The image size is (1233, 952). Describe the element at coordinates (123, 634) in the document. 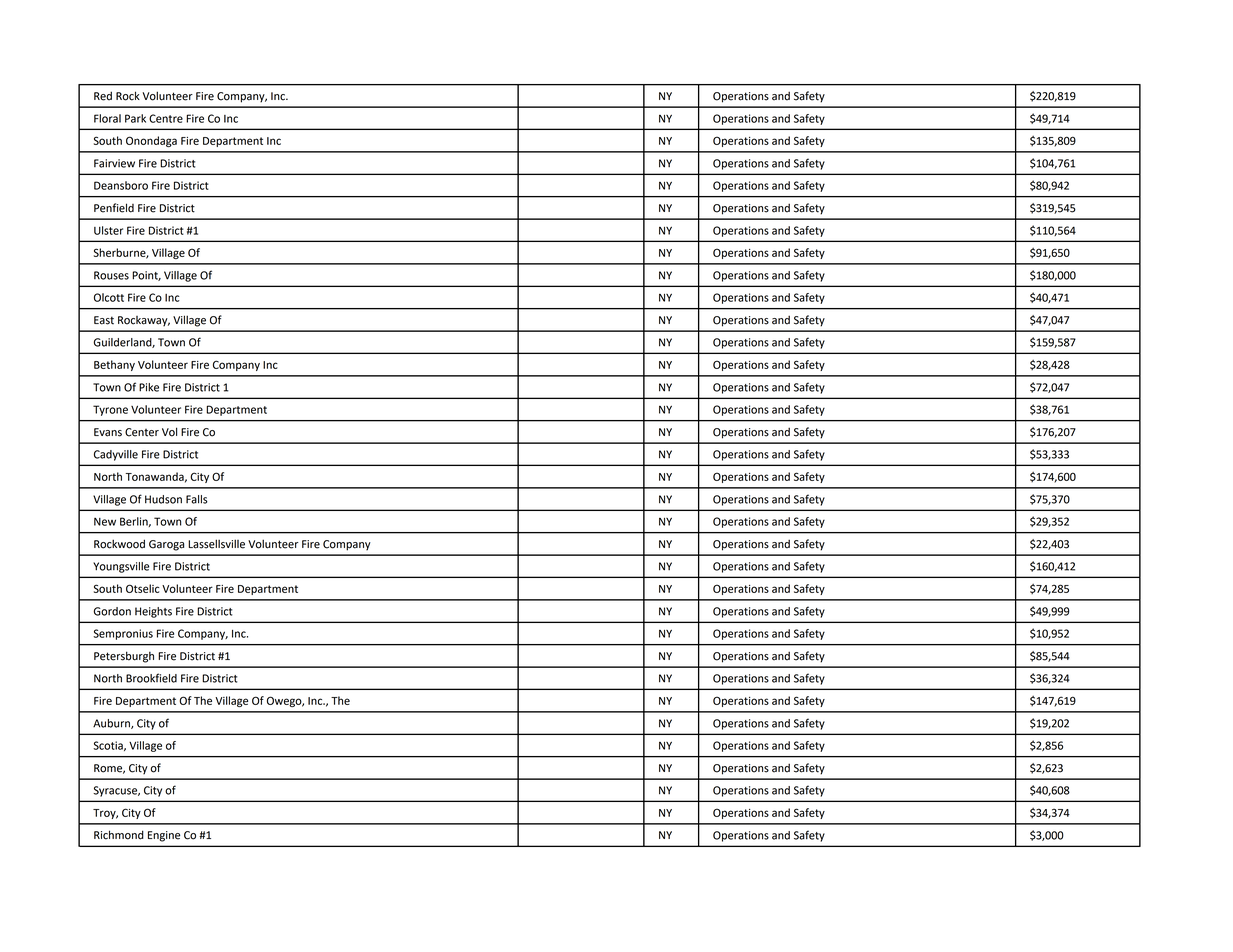

I see `Sempronius` at that location.
